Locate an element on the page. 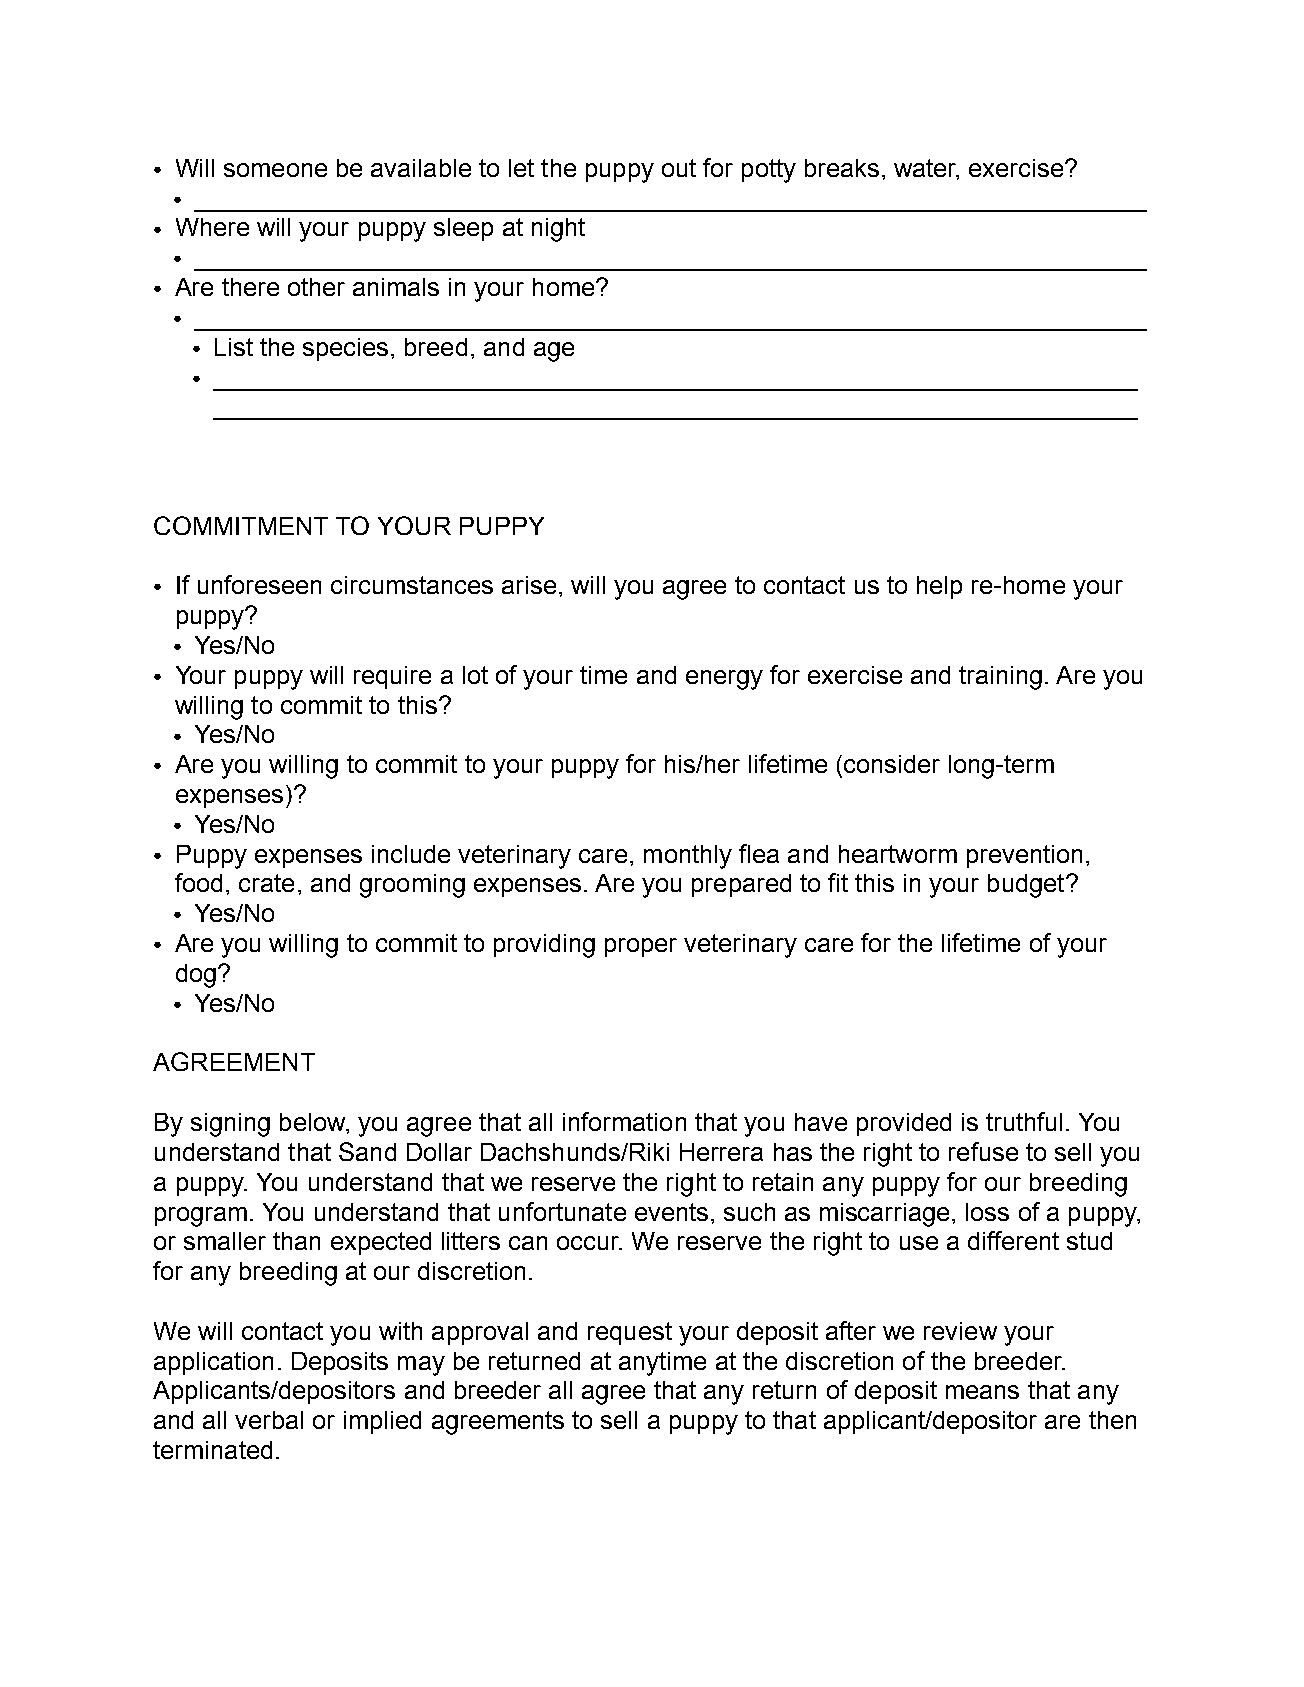 Image resolution: width=1304 pixels, height=1687 pixels. proper is located at coordinates (641, 947).
